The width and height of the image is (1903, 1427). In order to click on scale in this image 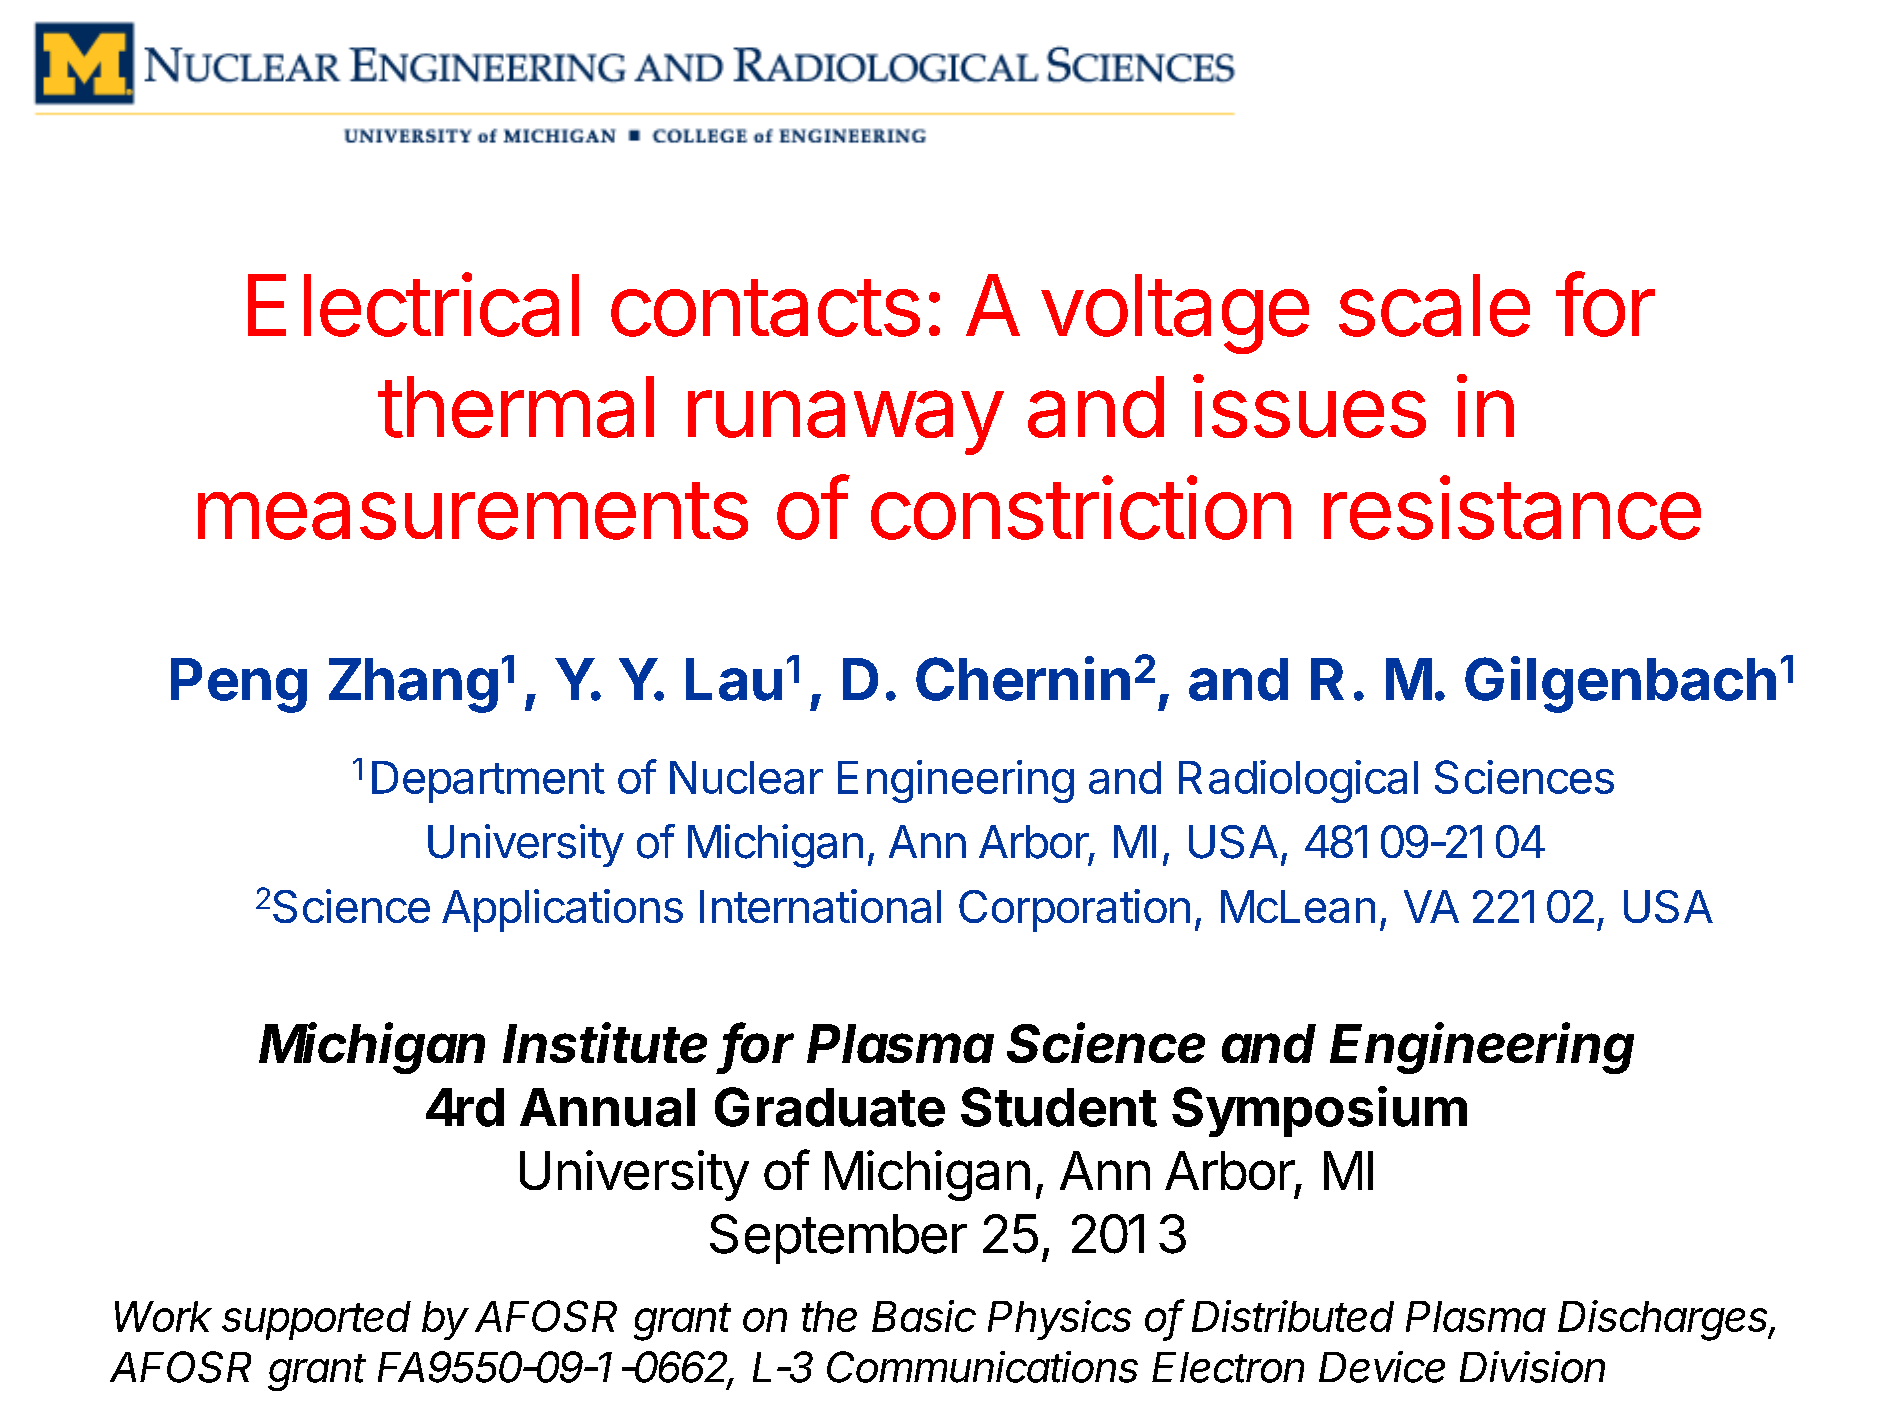, I will do `click(1434, 305)`.
